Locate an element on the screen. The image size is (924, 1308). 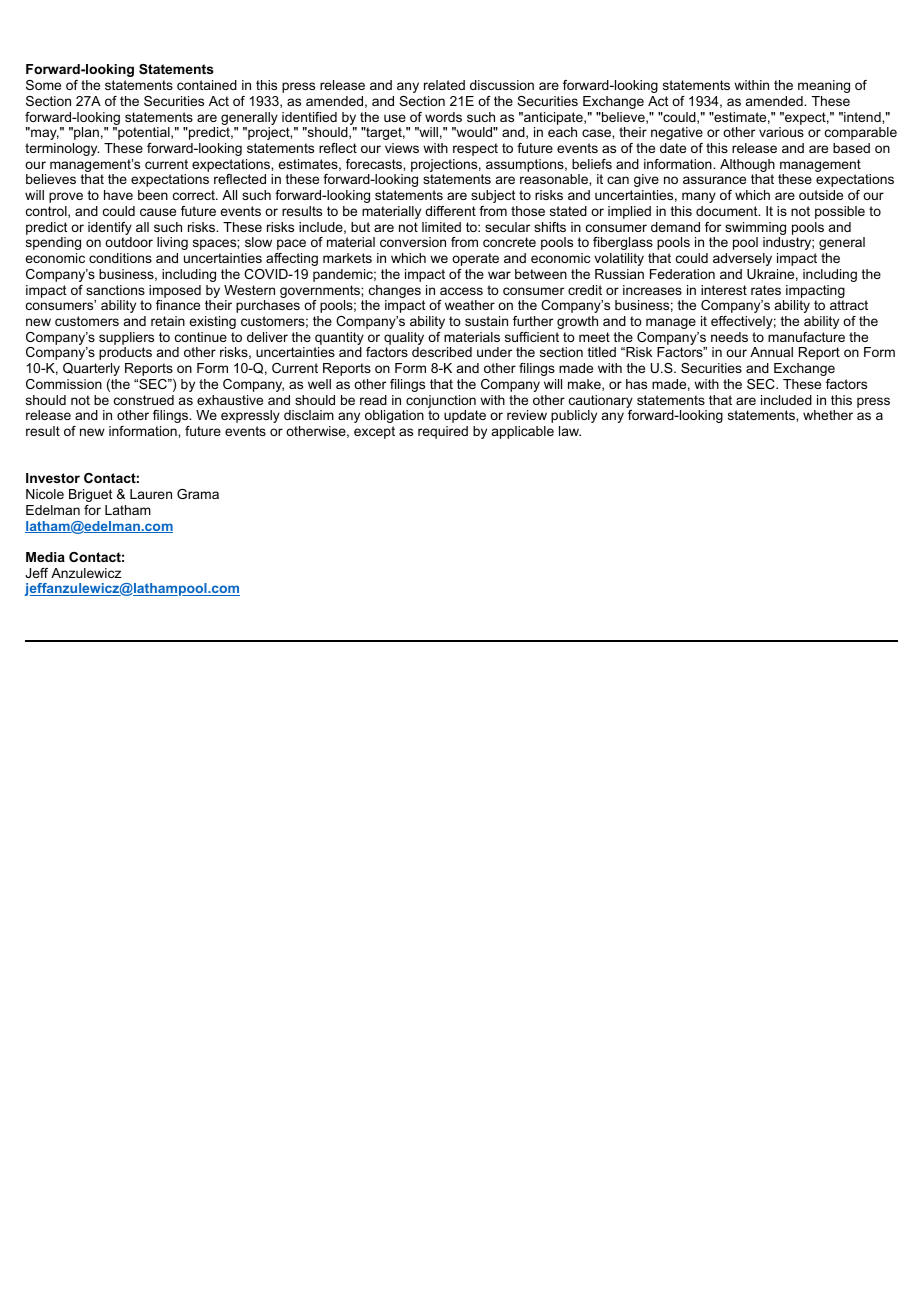
cause is located at coordinates (158, 212).
